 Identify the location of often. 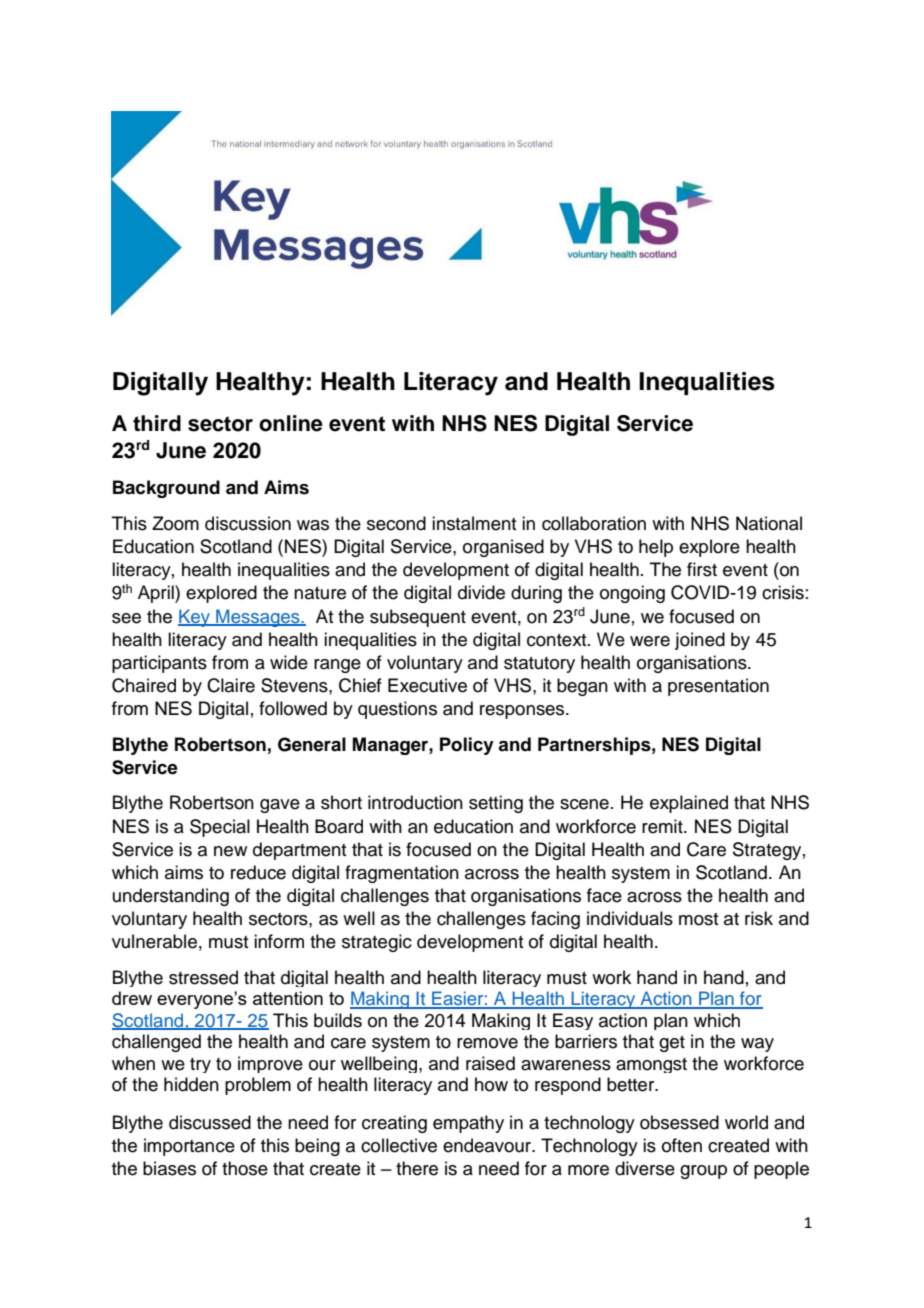
(682, 1145).
